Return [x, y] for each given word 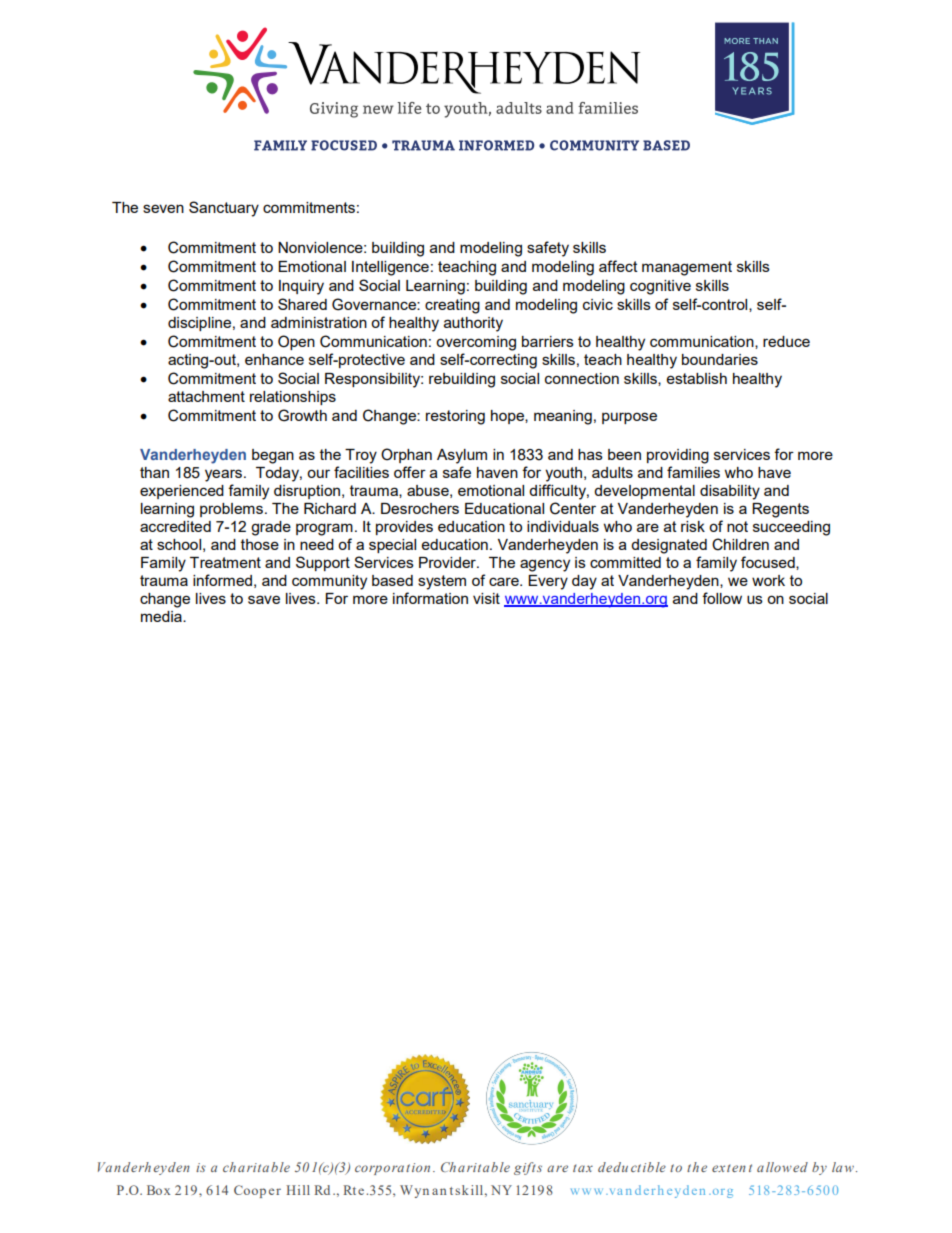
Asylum [462, 456]
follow [722, 598]
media [162, 616]
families [693, 472]
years [225, 475]
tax [583, 1168]
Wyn [414, 1191]
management [687, 268]
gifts [528, 1168]
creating [452, 306]
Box [158, 1190]
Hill [298, 1190]
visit [486, 598]
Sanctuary [224, 209]
